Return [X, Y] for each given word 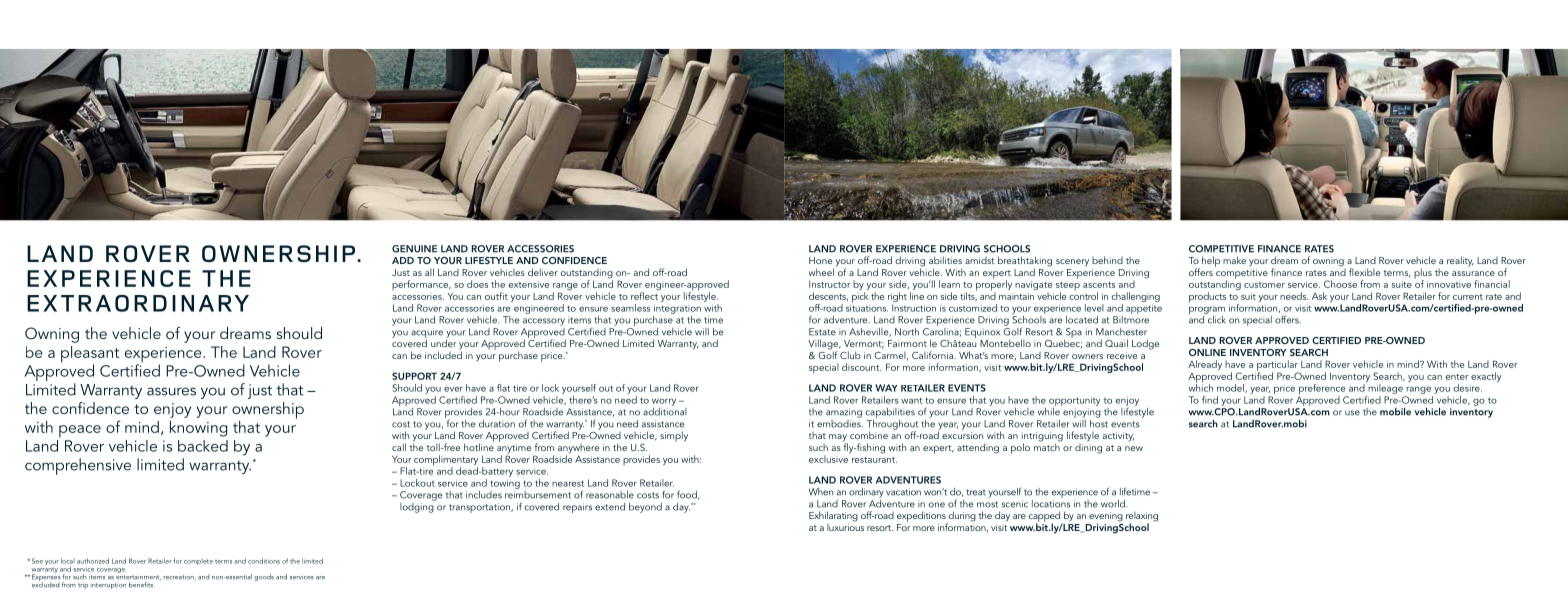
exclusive [829, 458]
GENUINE [414, 249]
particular [1278, 366]
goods [264, 577]
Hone [821, 260]
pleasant [90, 355]
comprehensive [78, 466]
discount [862, 367]
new [1134, 448]
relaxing [1142, 518]
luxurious [845, 526]
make [1234, 260]
